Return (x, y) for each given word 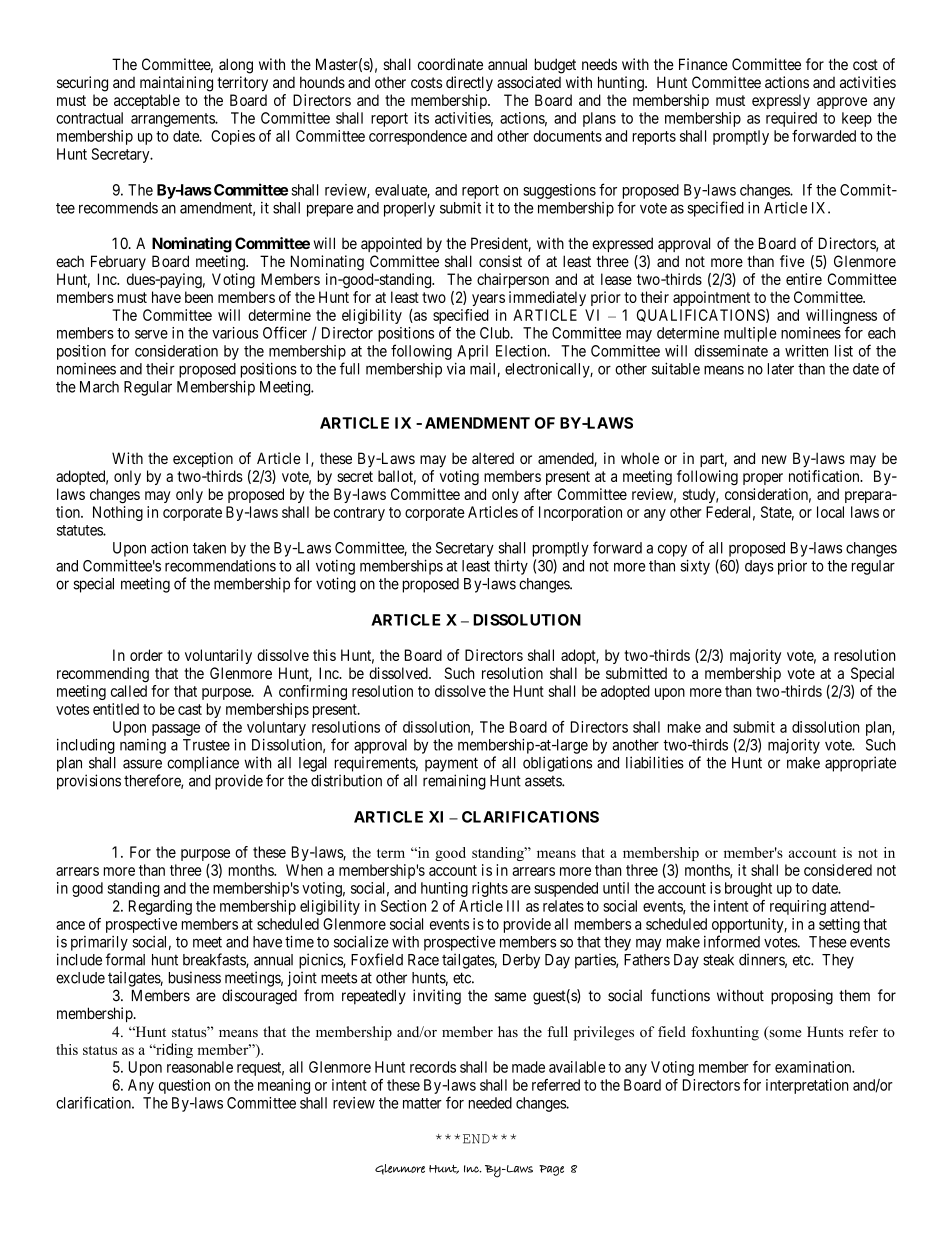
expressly (781, 101)
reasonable (200, 1067)
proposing (802, 997)
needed (490, 1103)
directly (469, 83)
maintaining (176, 84)
